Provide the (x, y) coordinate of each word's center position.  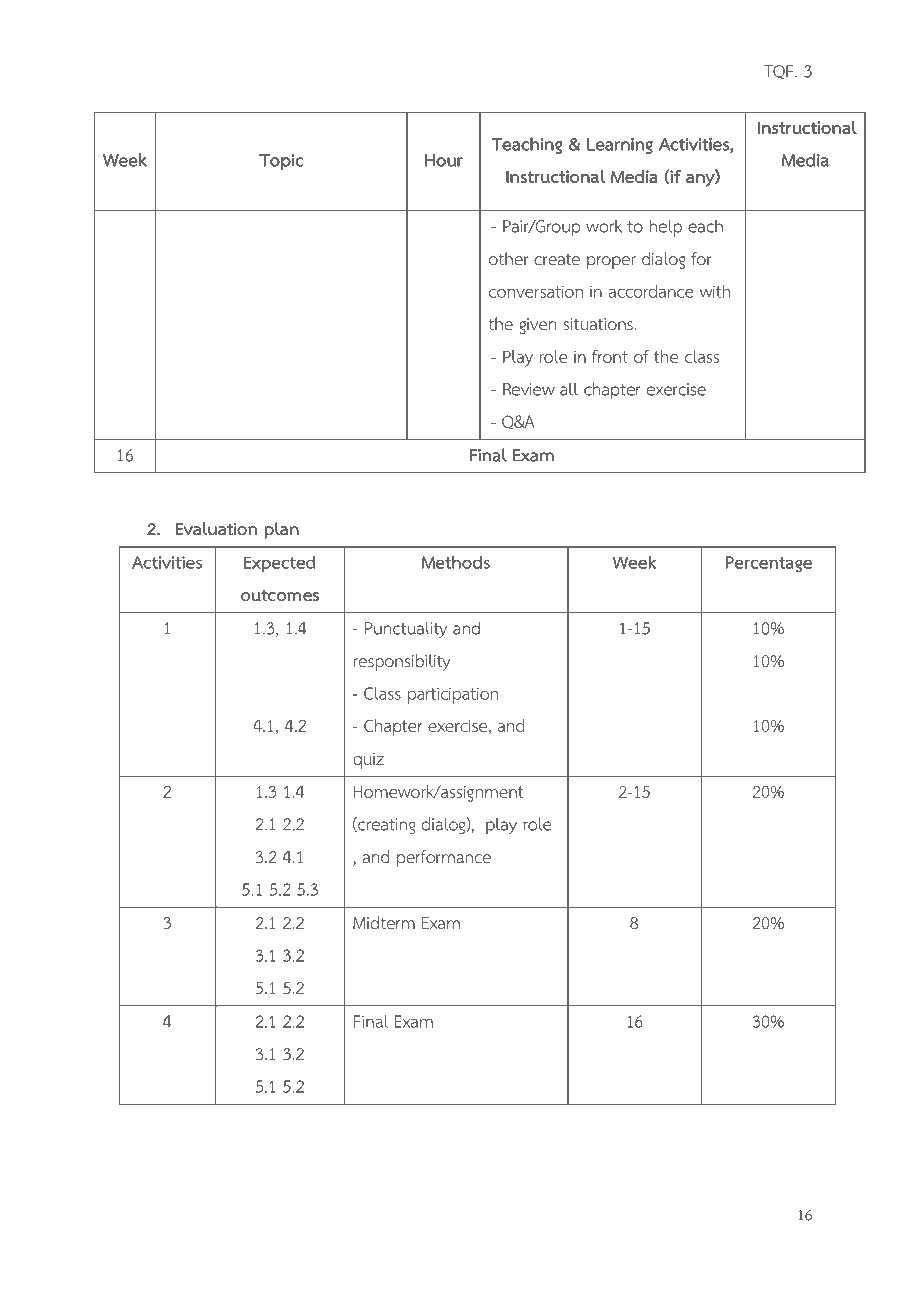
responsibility (402, 662)
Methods (456, 562)
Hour (444, 160)
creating (385, 825)
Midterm (384, 923)
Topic (281, 162)
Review (529, 389)
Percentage (769, 564)
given (537, 326)
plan (281, 530)
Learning (620, 146)
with (715, 291)
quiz (368, 761)
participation (453, 695)
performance (444, 858)
